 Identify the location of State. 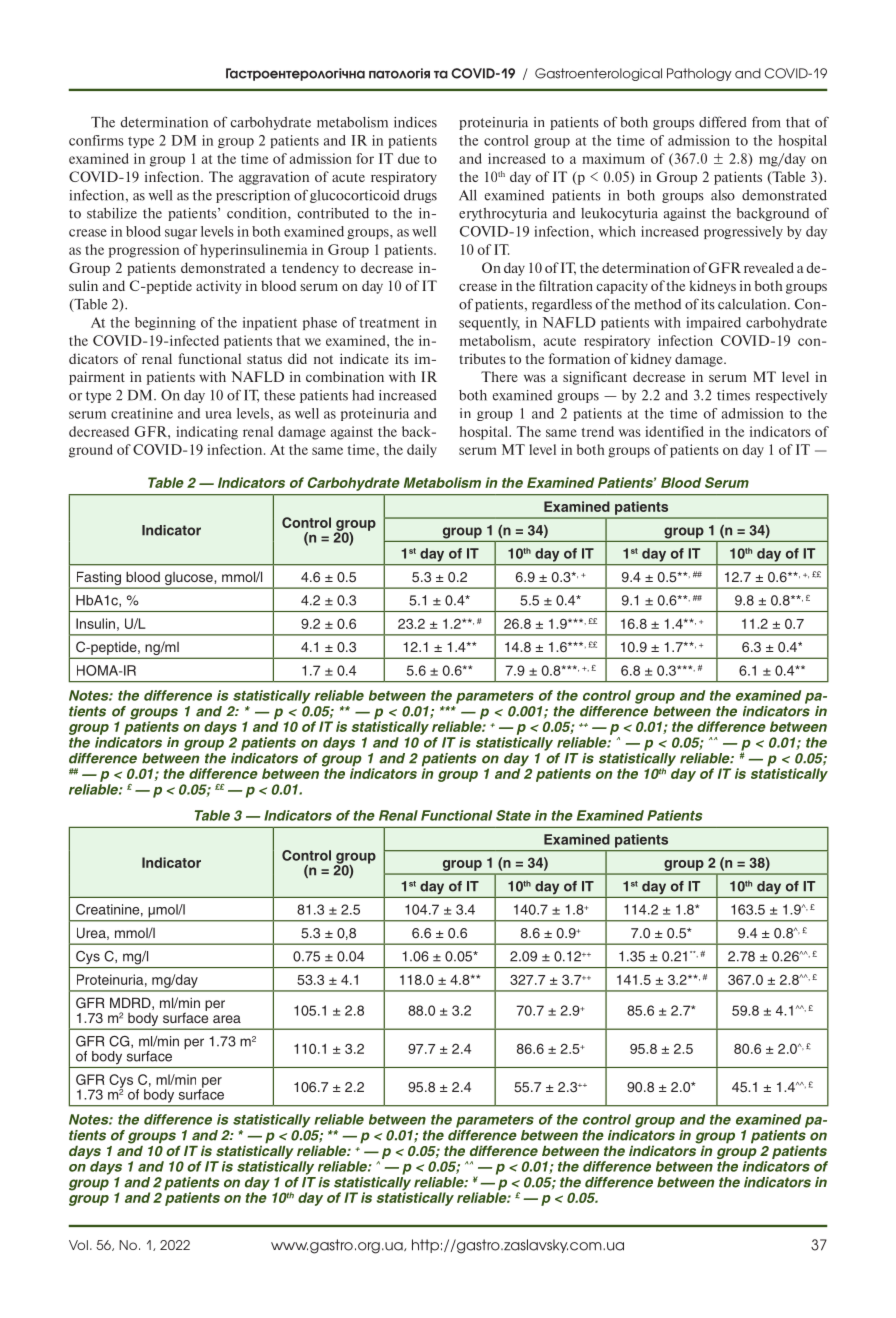
(513, 815).
